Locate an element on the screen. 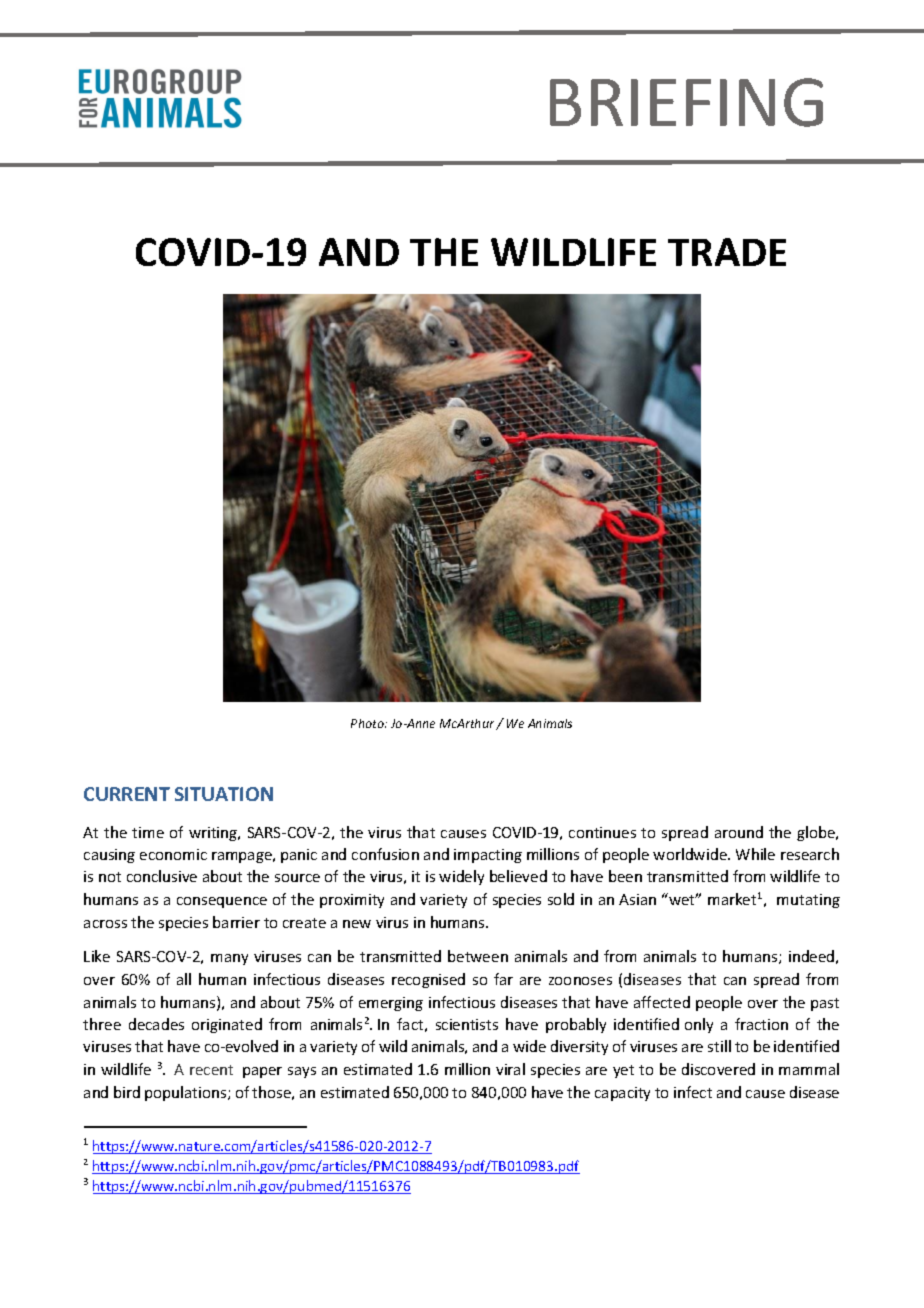 The height and width of the screenshot is (1308, 924). recent is located at coordinates (211, 1070).
